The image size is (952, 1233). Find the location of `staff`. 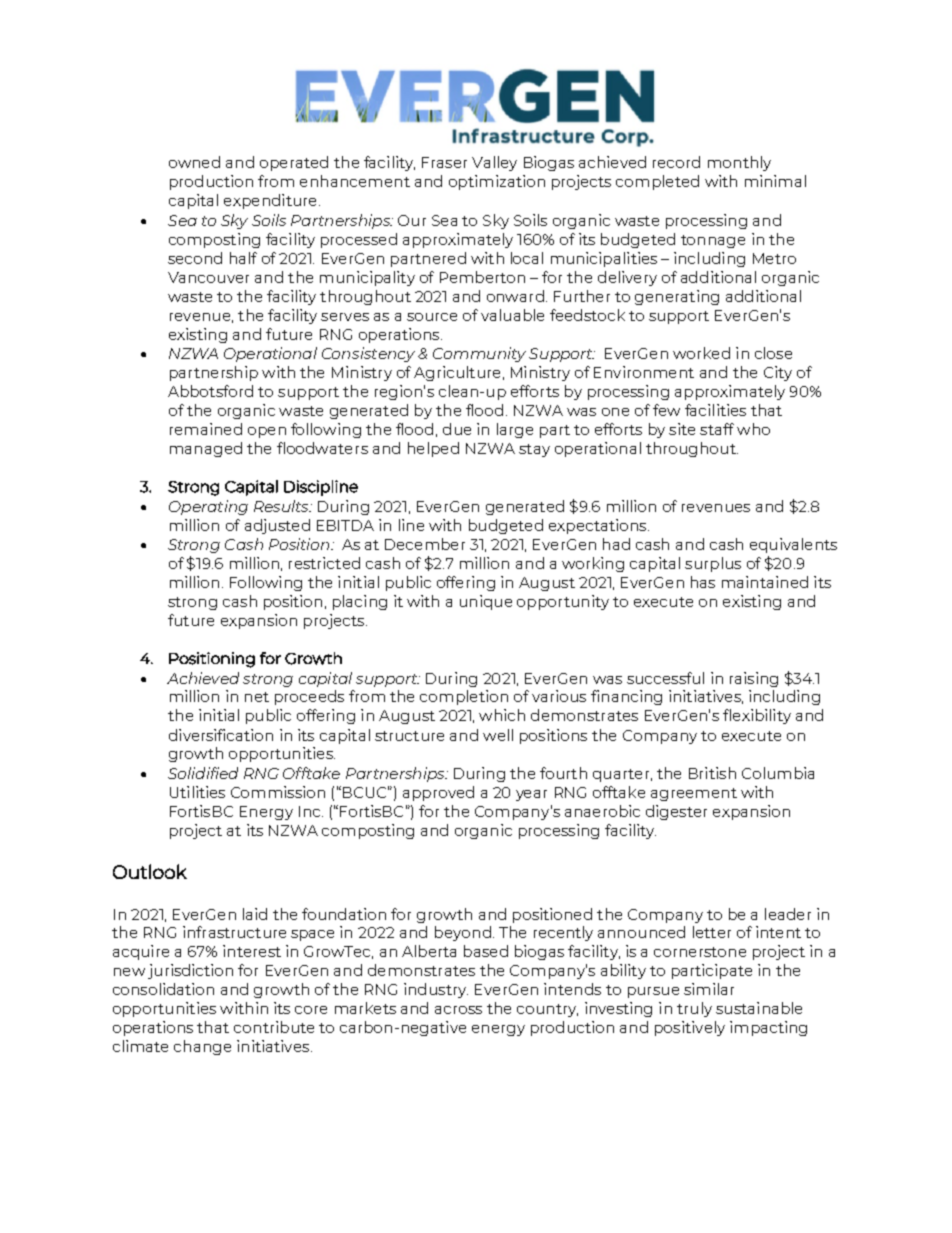

staff is located at coordinates (717, 429).
